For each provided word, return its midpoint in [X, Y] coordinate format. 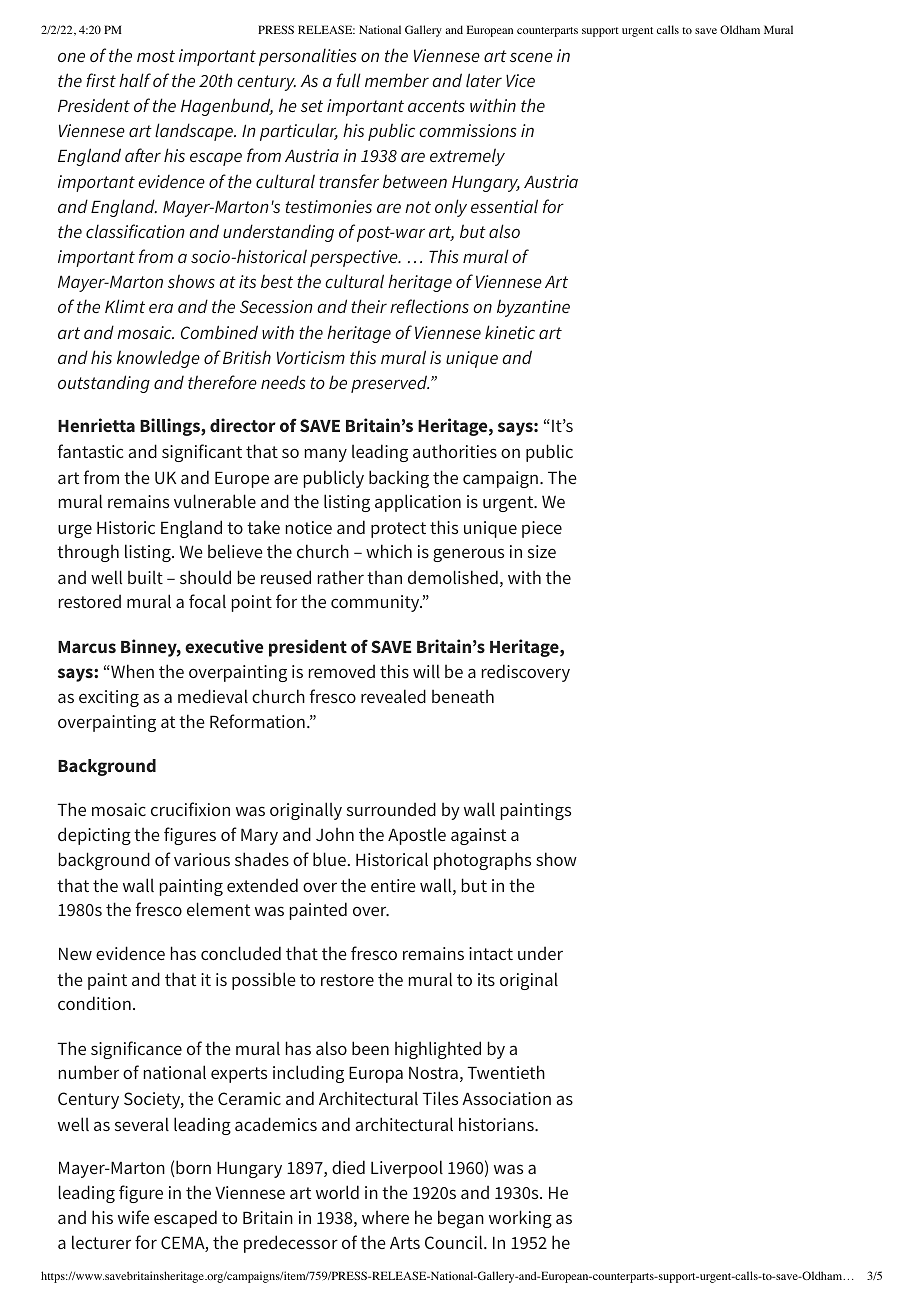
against [478, 836]
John [335, 834]
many [326, 455]
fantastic [90, 451]
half [135, 80]
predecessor [291, 1244]
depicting [94, 836]
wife [133, 1217]
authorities [455, 451]
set [312, 106]
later [484, 80]
